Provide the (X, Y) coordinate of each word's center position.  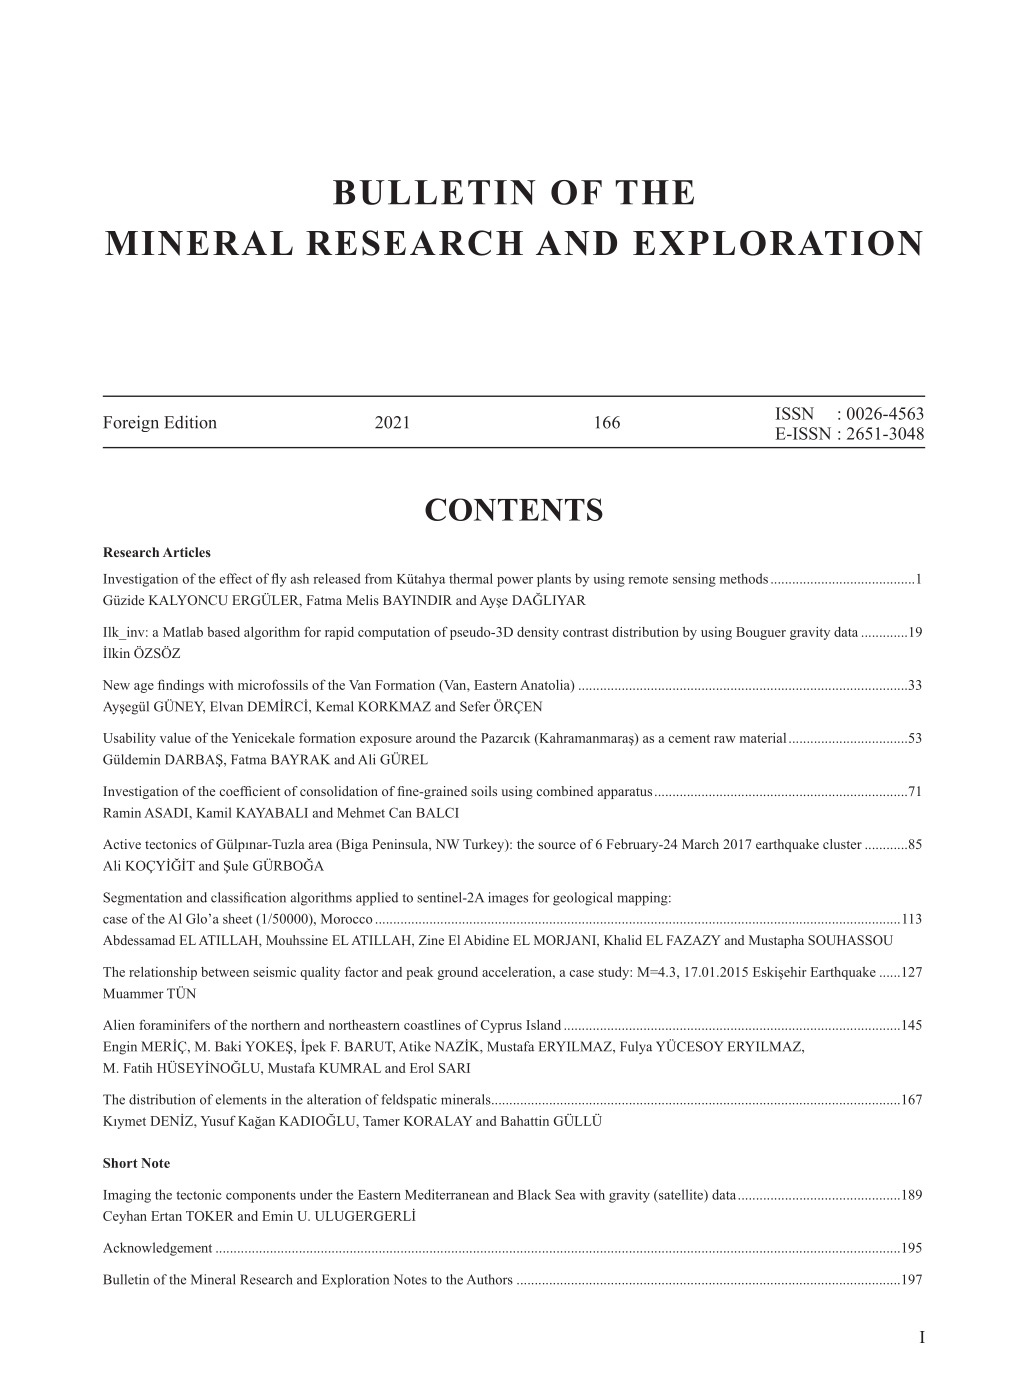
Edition (190, 422)
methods (744, 578)
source (557, 845)
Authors (490, 1279)
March (700, 844)
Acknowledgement (157, 1249)
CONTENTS (514, 509)
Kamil (214, 812)
